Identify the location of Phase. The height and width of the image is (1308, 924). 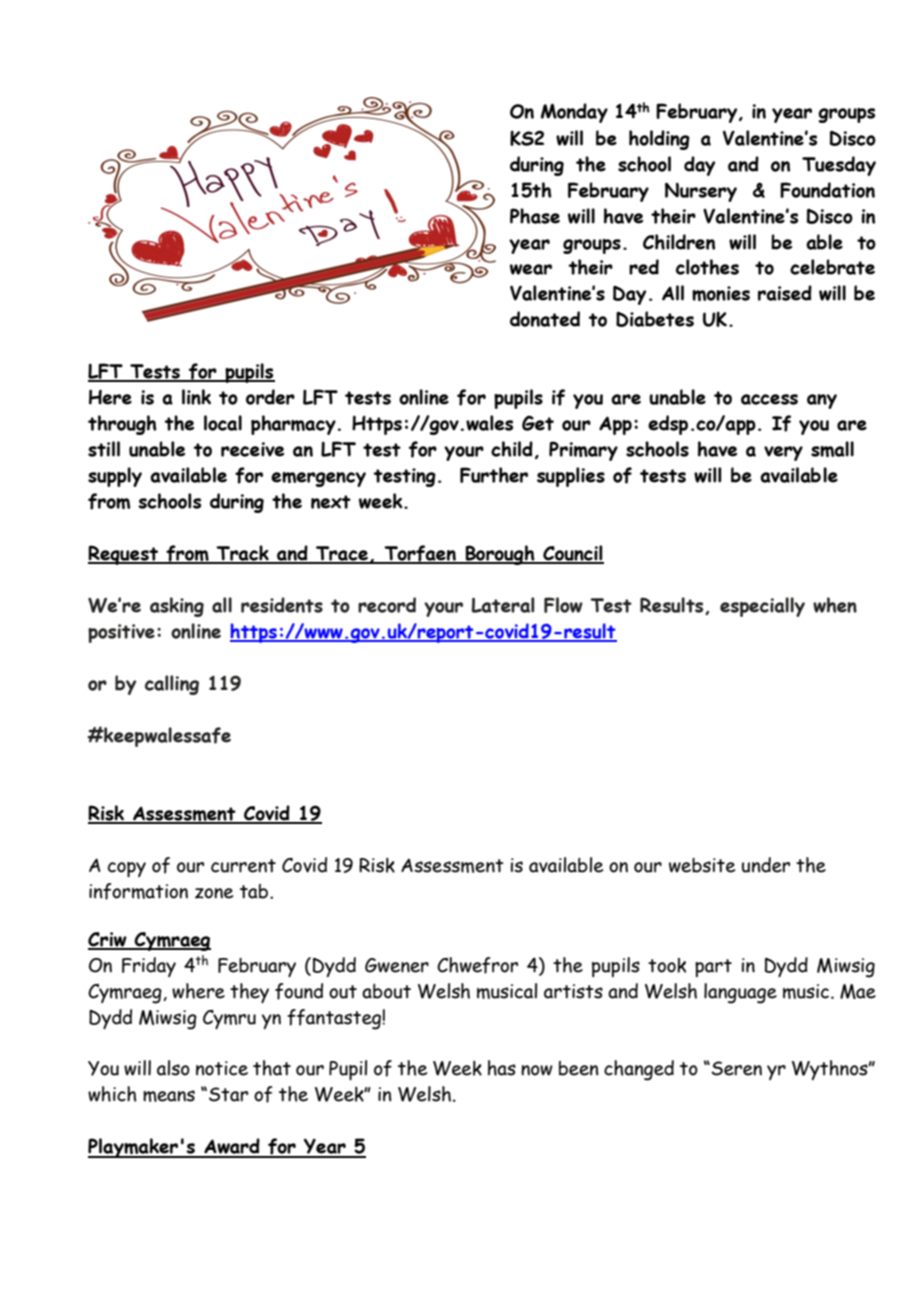
(535, 216).
